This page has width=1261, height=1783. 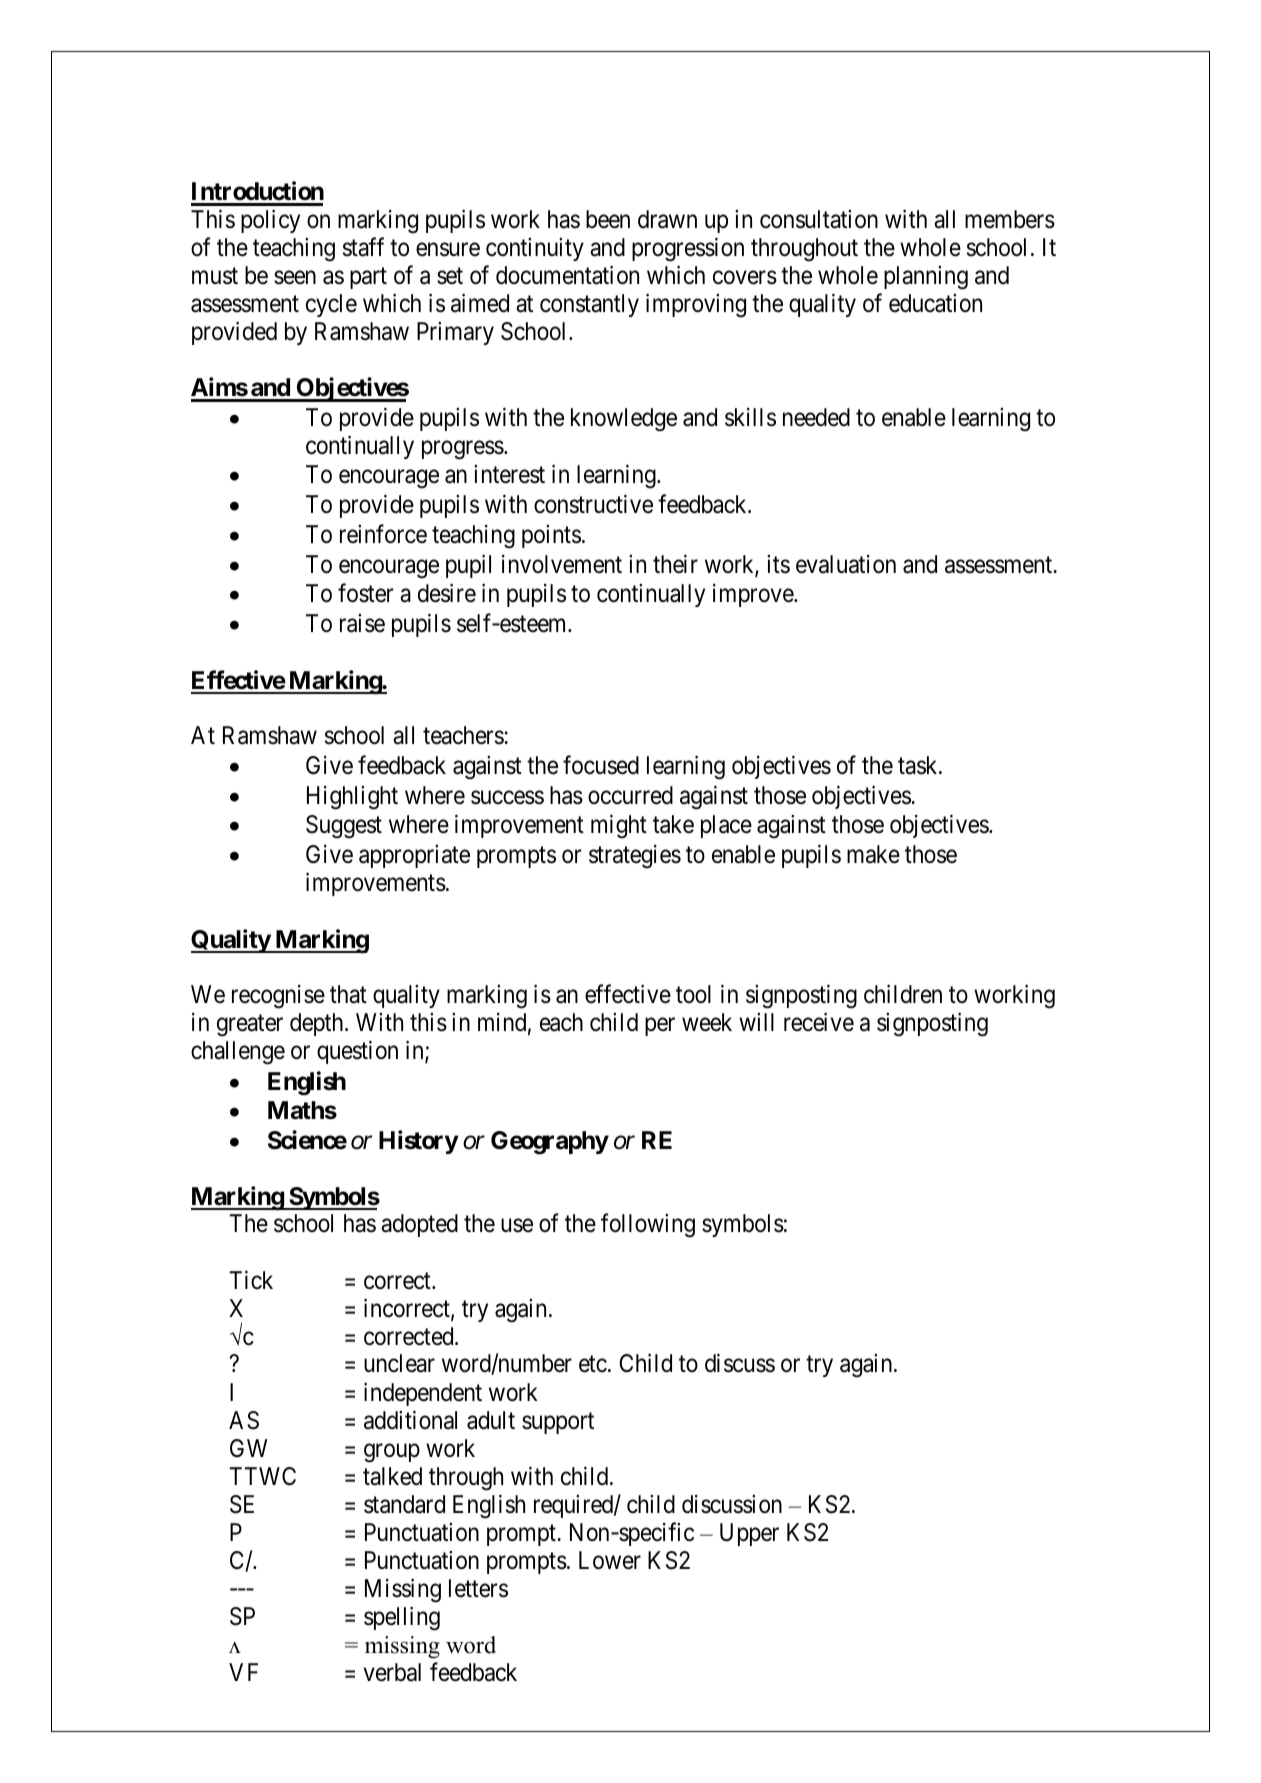 I want to click on make, so click(x=873, y=854).
